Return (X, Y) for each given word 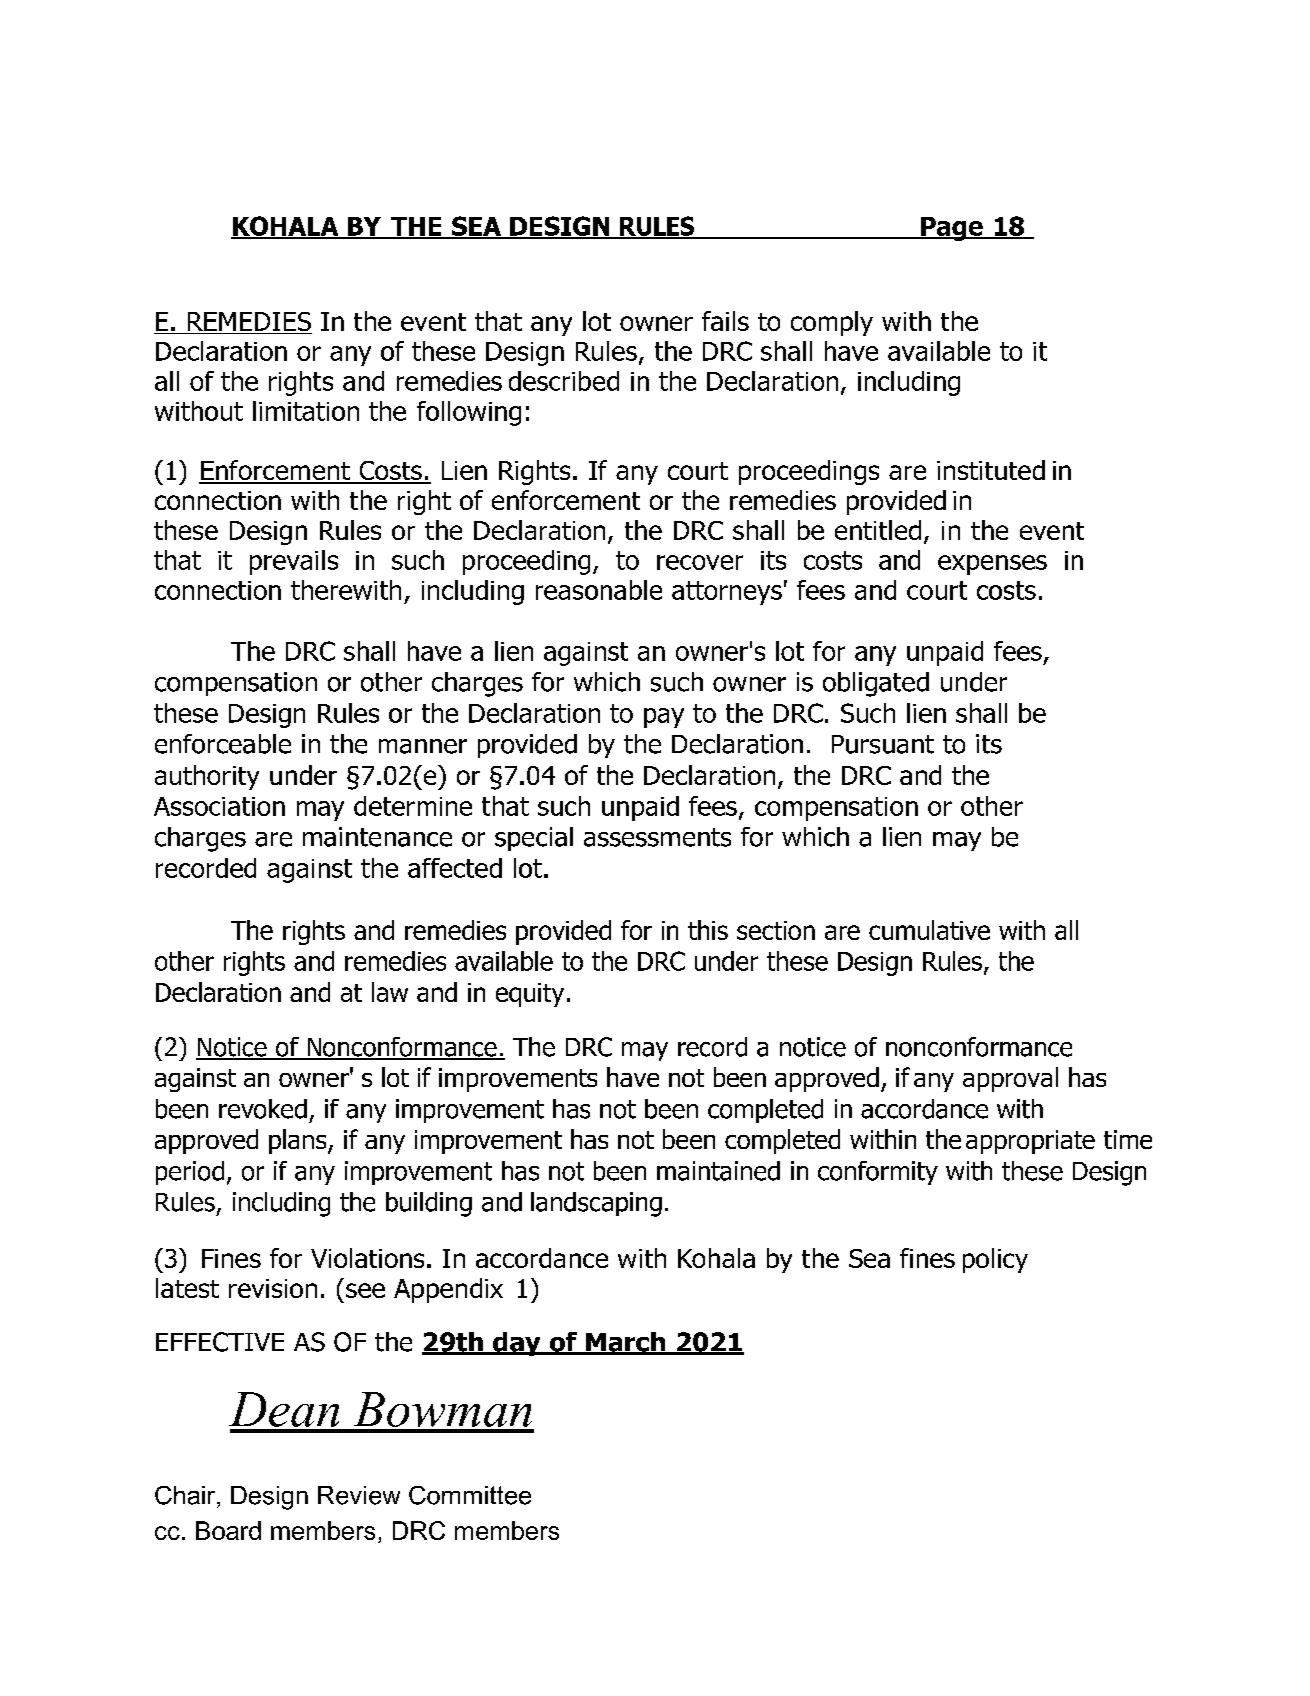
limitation (306, 411)
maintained (718, 1171)
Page (952, 229)
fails (725, 321)
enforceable (223, 744)
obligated (876, 684)
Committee (470, 1495)
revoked (263, 1109)
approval (1010, 1079)
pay (664, 718)
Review (359, 1495)
